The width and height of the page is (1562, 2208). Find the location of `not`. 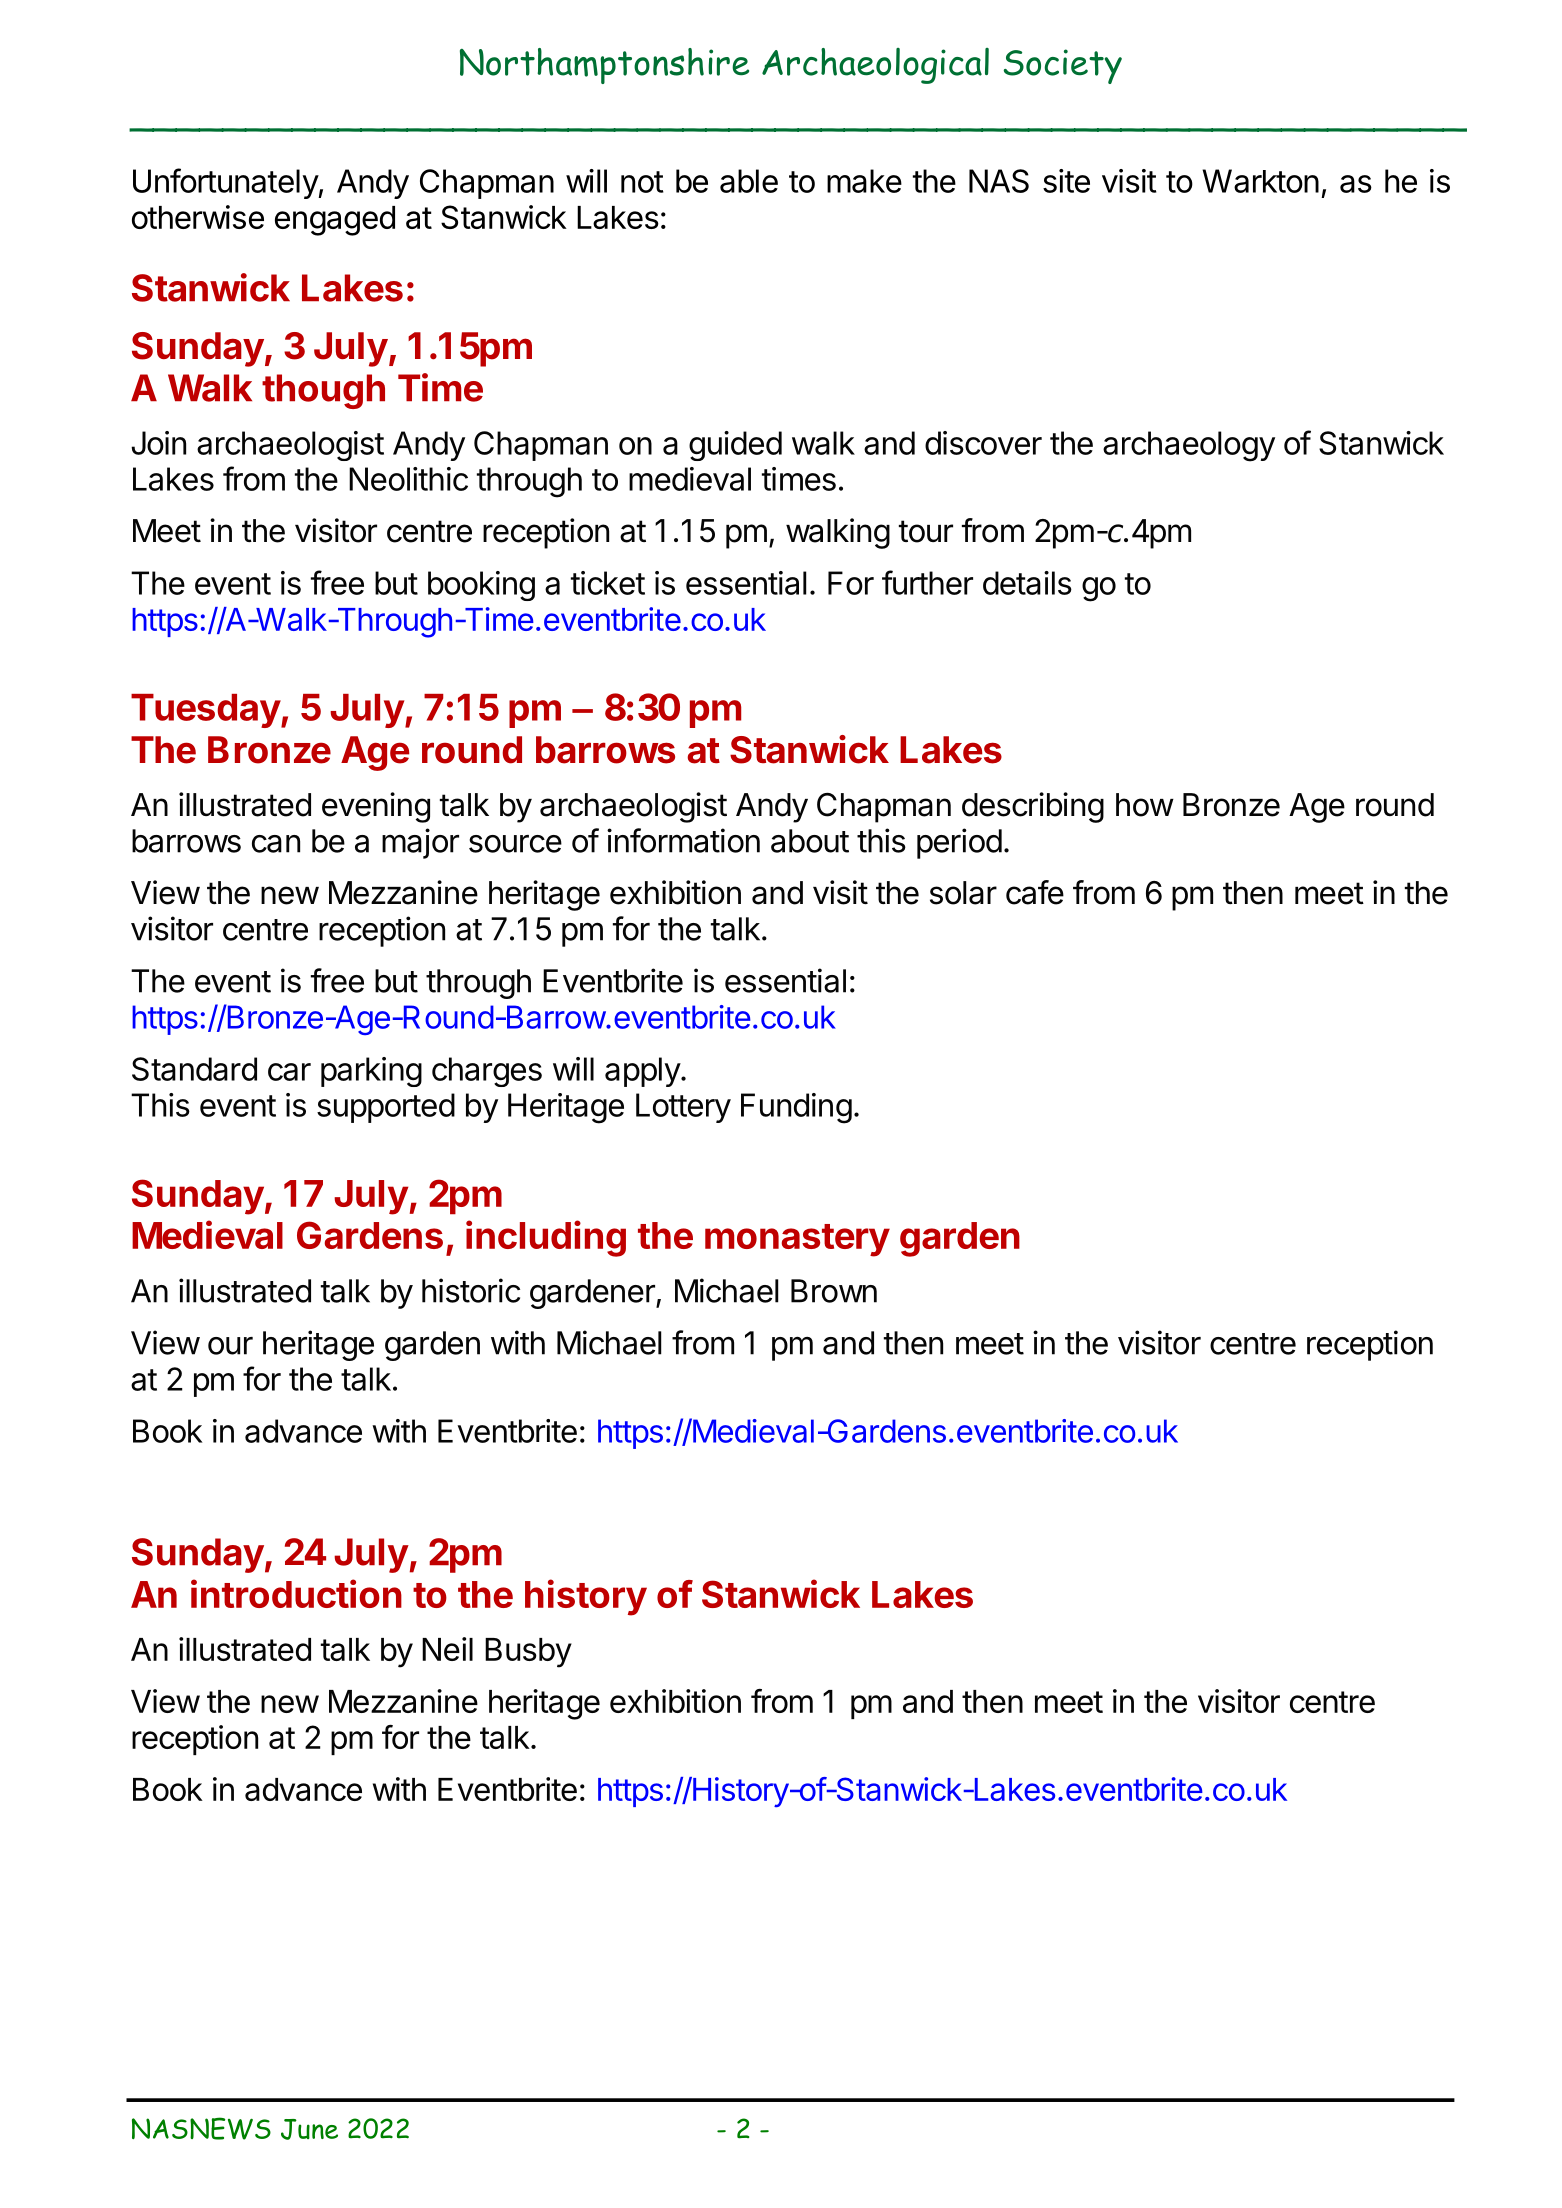

not is located at coordinates (642, 182).
